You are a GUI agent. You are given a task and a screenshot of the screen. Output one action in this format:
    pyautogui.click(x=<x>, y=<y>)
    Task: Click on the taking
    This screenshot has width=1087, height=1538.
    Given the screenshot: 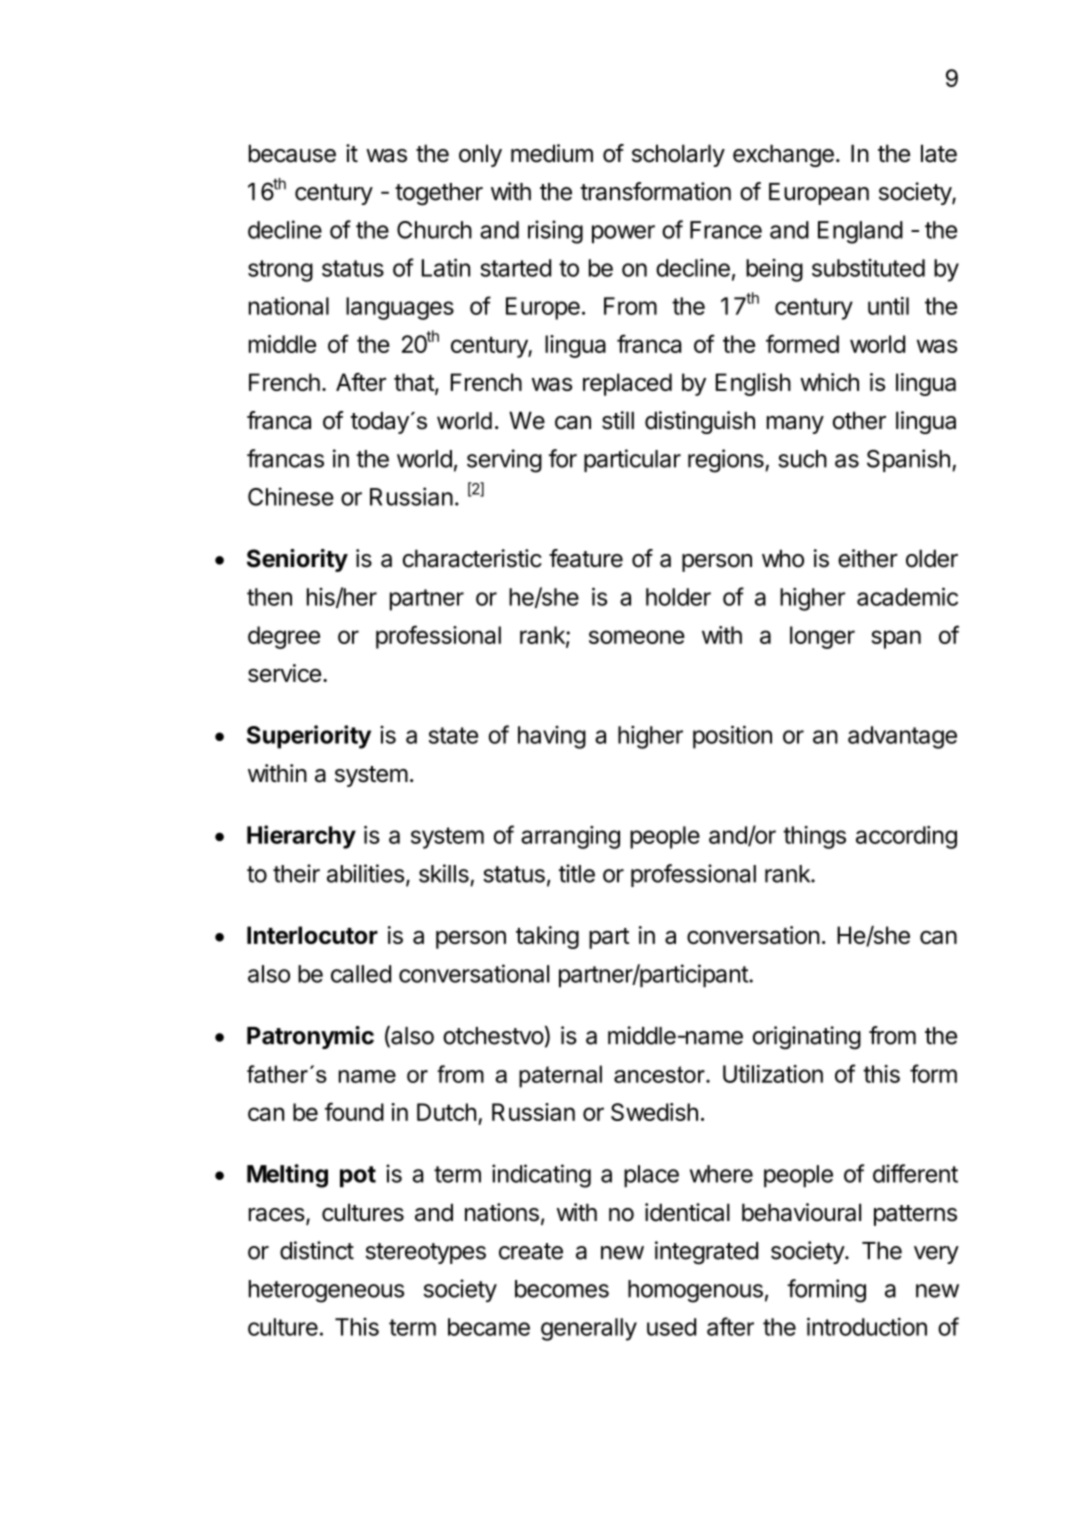 What is the action you would take?
    pyautogui.click(x=547, y=937)
